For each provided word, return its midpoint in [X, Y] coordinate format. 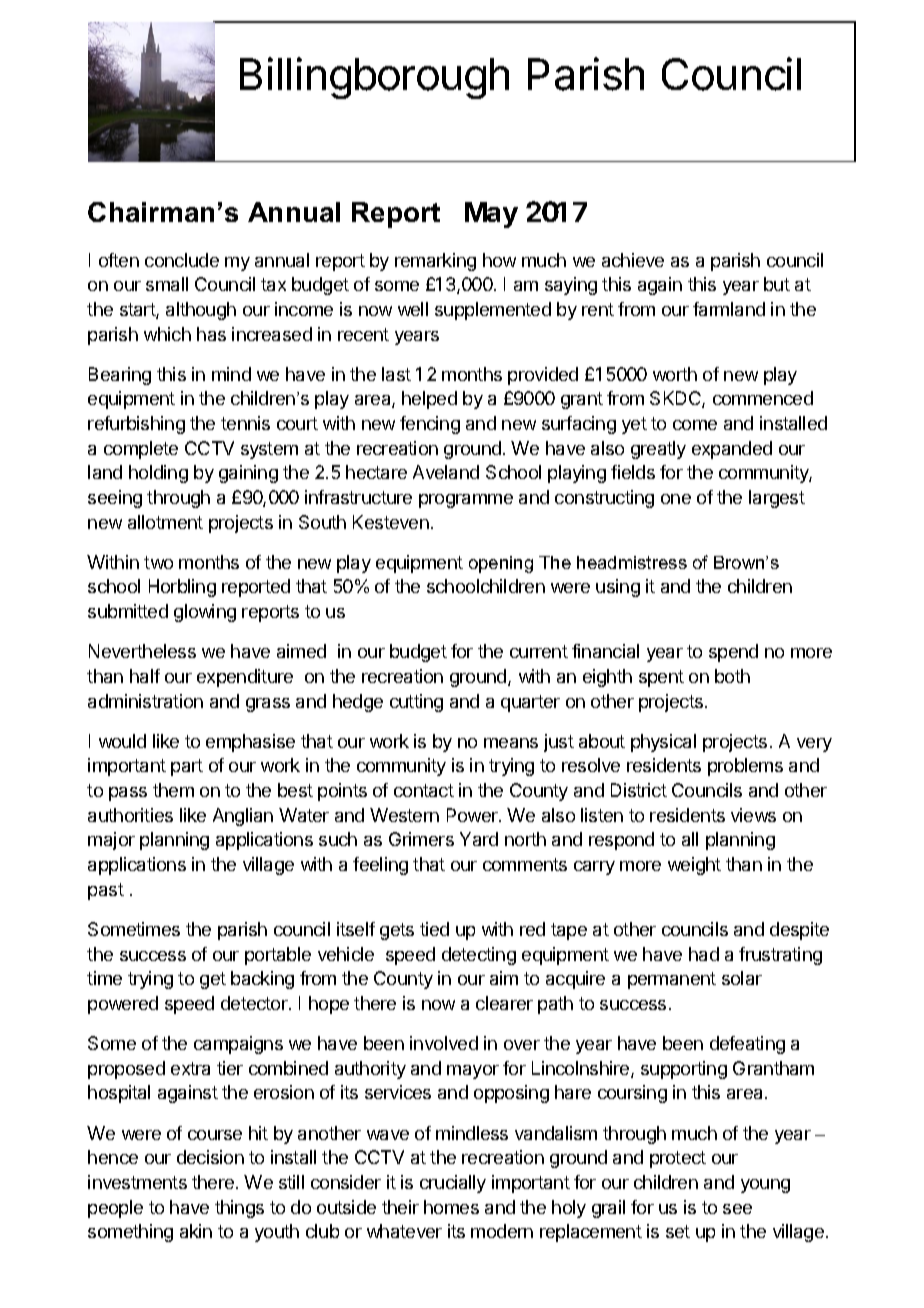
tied [434, 929]
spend [733, 653]
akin [196, 1231]
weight [694, 866]
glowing [205, 613]
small [167, 284]
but [777, 284]
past [106, 891]
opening [501, 564]
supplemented [493, 311]
